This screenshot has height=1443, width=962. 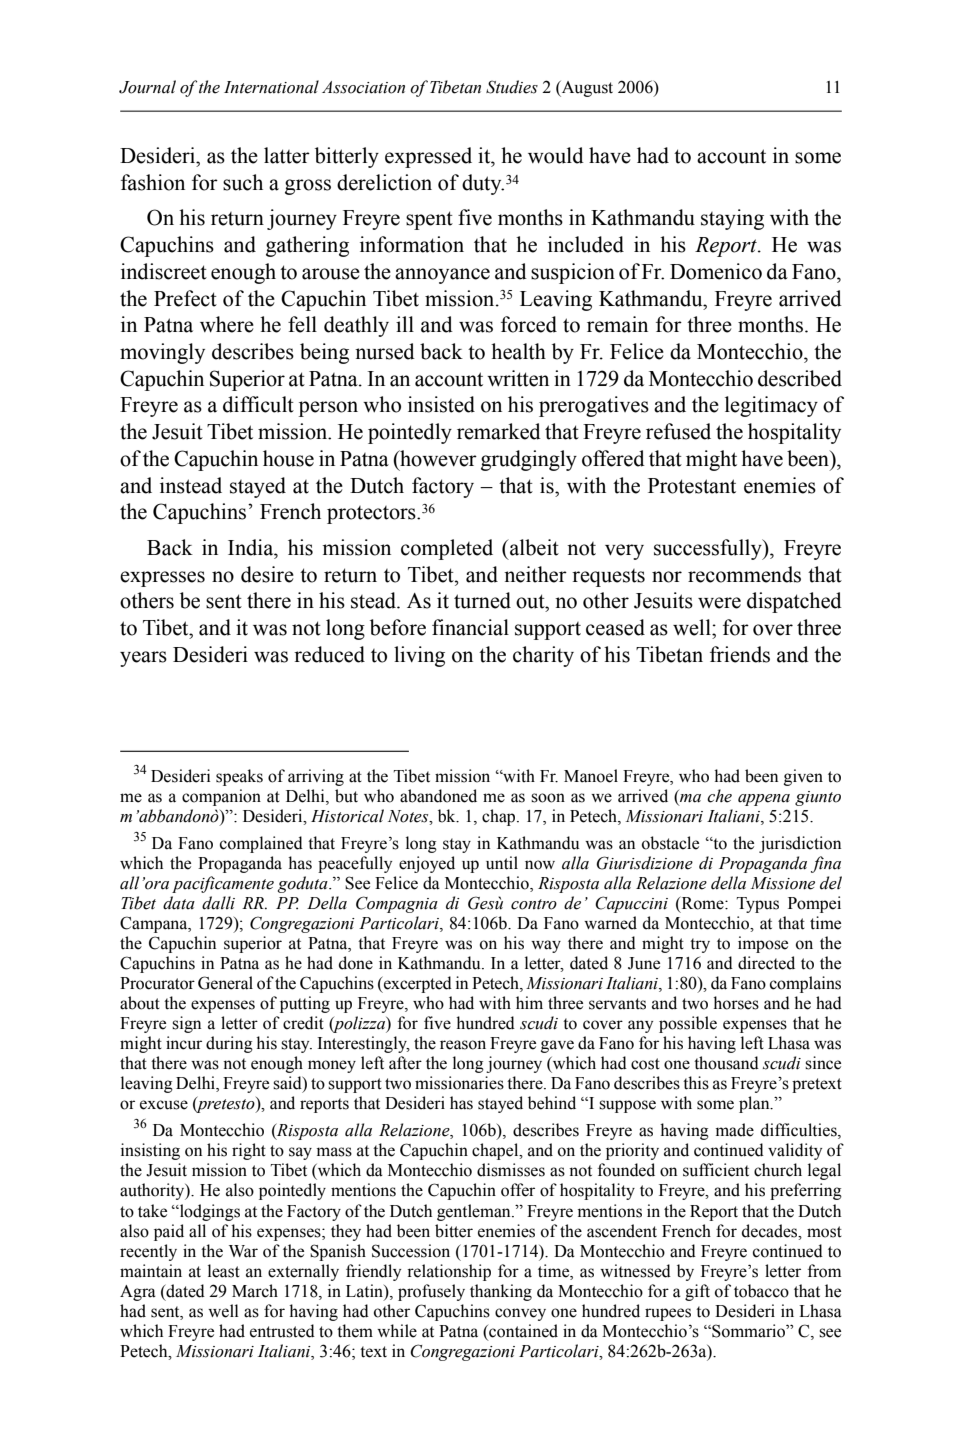 I want to click on speaks, so click(x=239, y=777).
